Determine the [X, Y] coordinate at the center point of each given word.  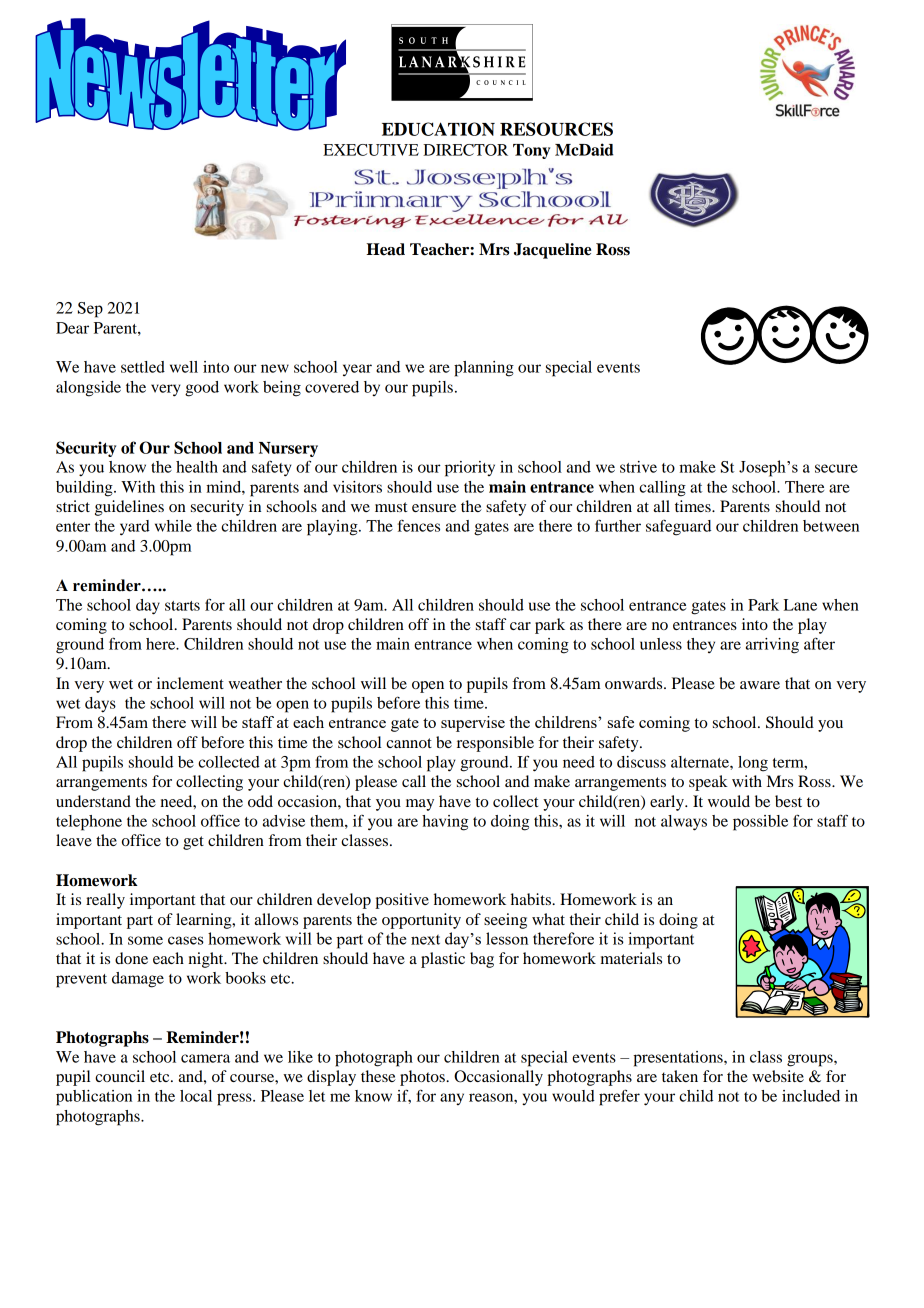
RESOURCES [556, 129]
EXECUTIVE [371, 150]
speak [708, 783]
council [120, 1076]
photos [423, 1078]
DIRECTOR [465, 150]
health [197, 467]
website [778, 1076]
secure [836, 468]
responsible [495, 744]
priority [470, 469]
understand [93, 801]
